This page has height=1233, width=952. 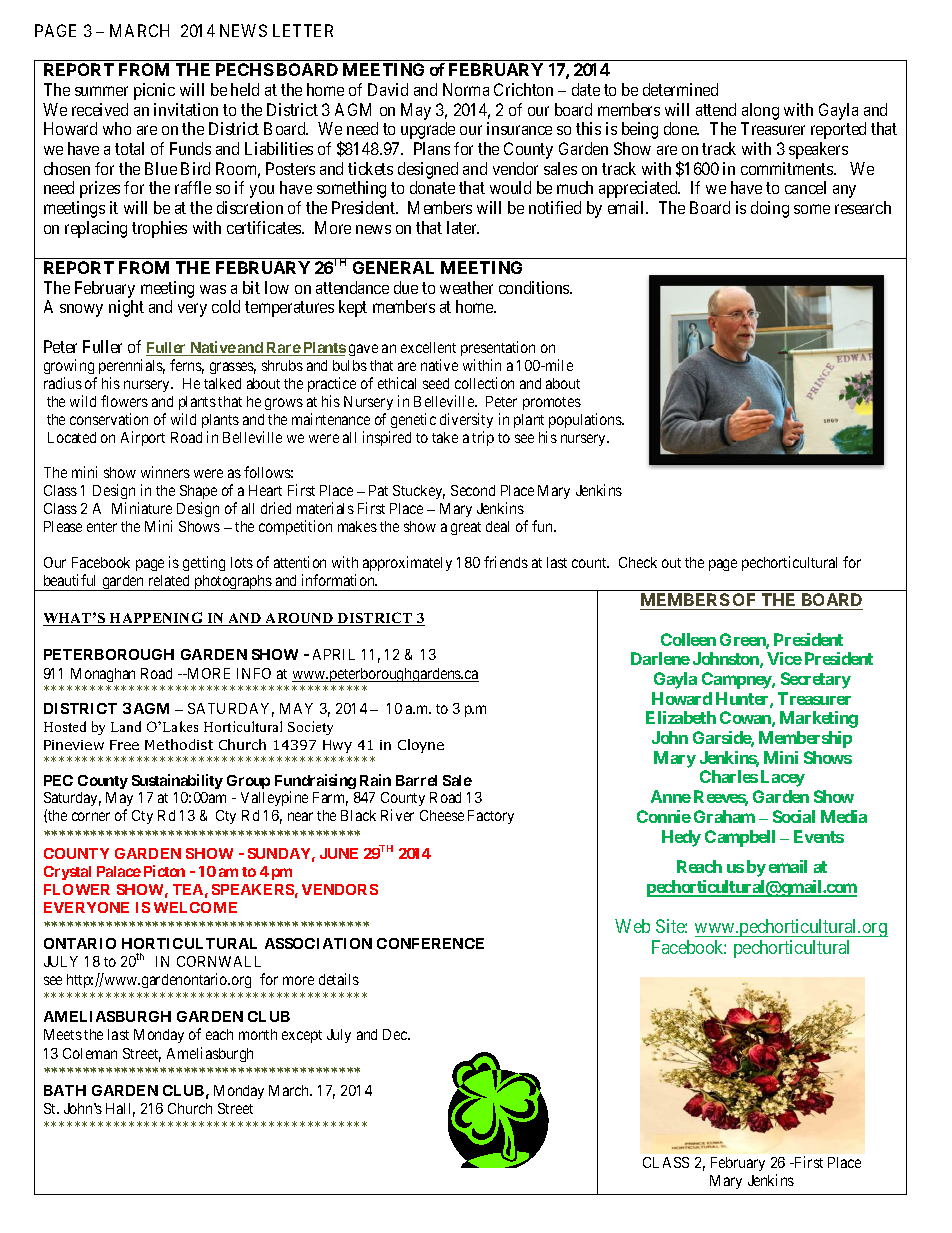 What do you see at coordinates (632, 926) in the page?
I see `Web` at bounding box center [632, 926].
